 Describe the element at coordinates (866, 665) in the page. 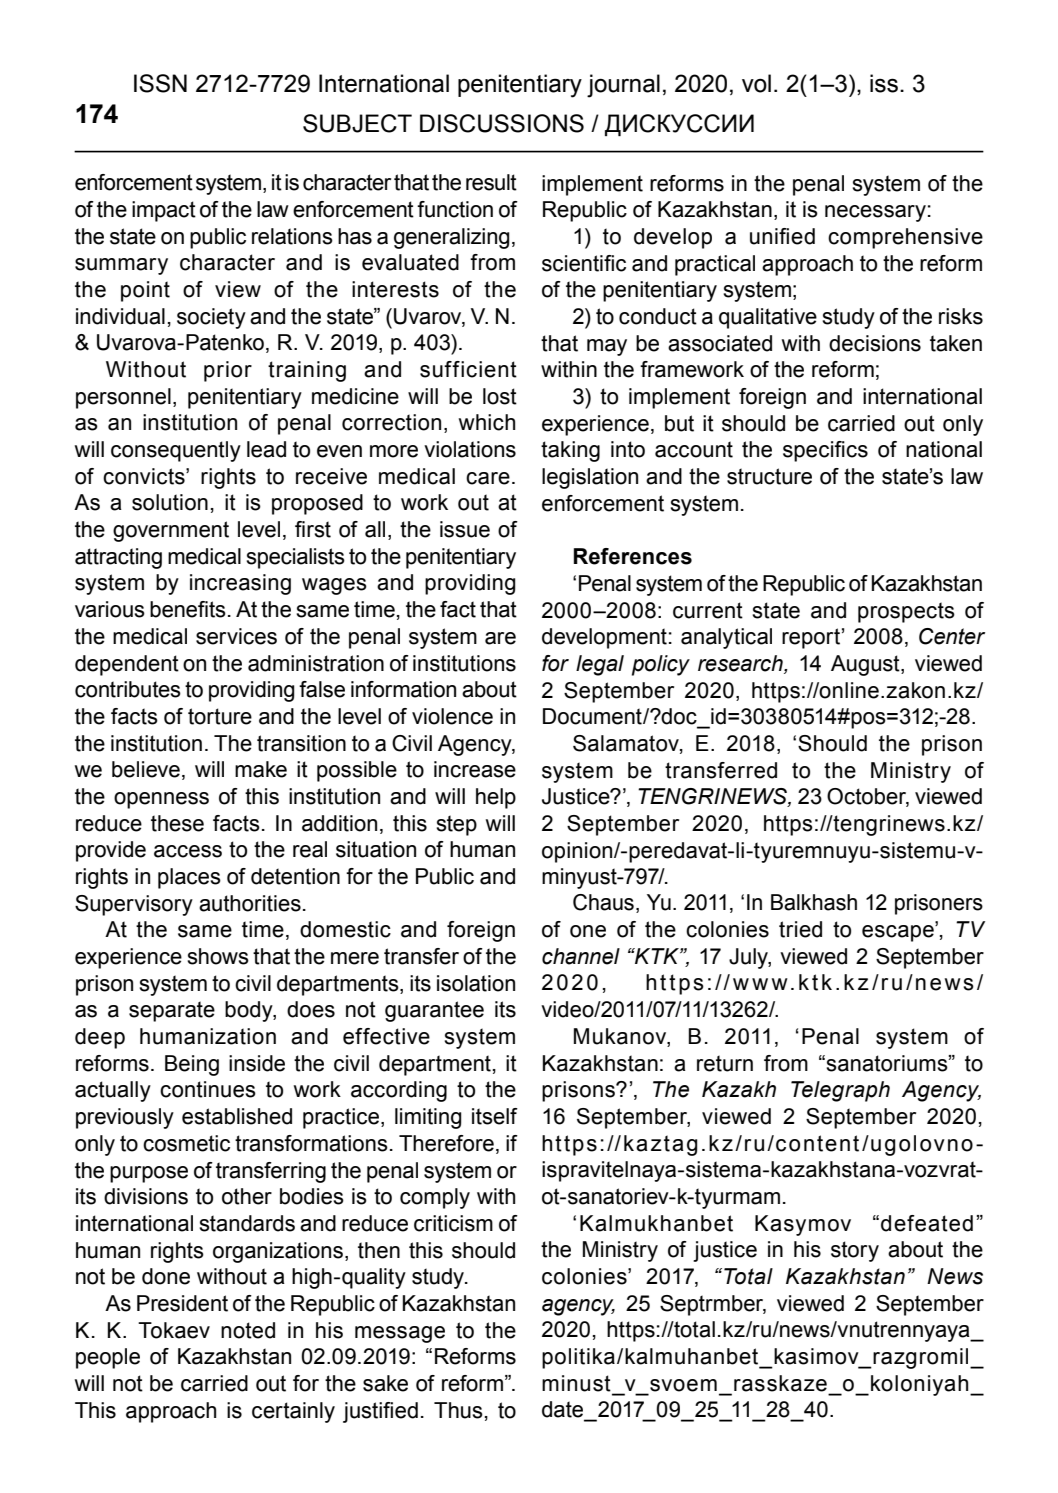

I see `August` at that location.
